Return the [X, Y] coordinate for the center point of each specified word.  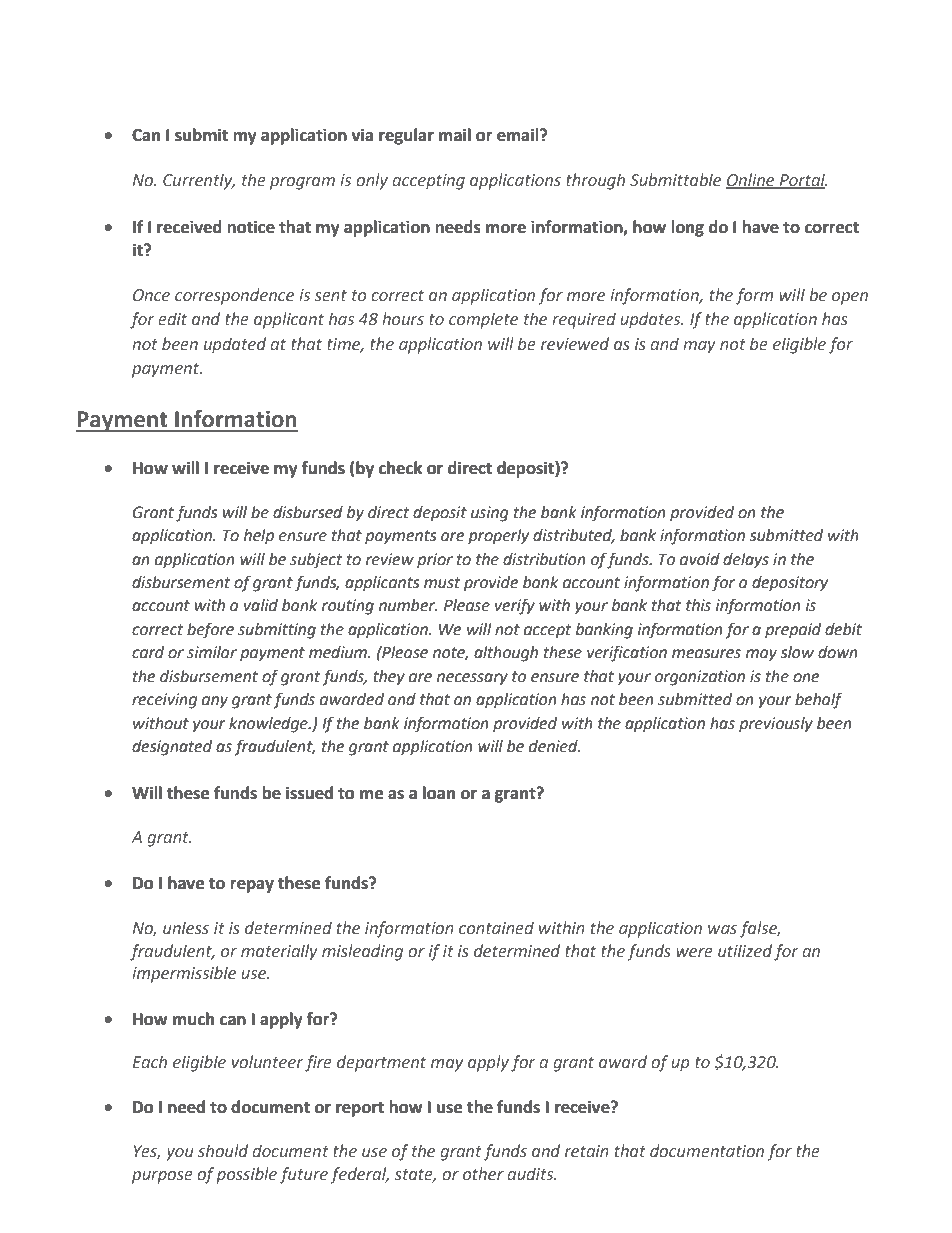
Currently [199, 181]
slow [797, 652]
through [595, 181]
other [483, 1174]
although [506, 654]
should [223, 1151]
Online [751, 180]
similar [212, 652]
